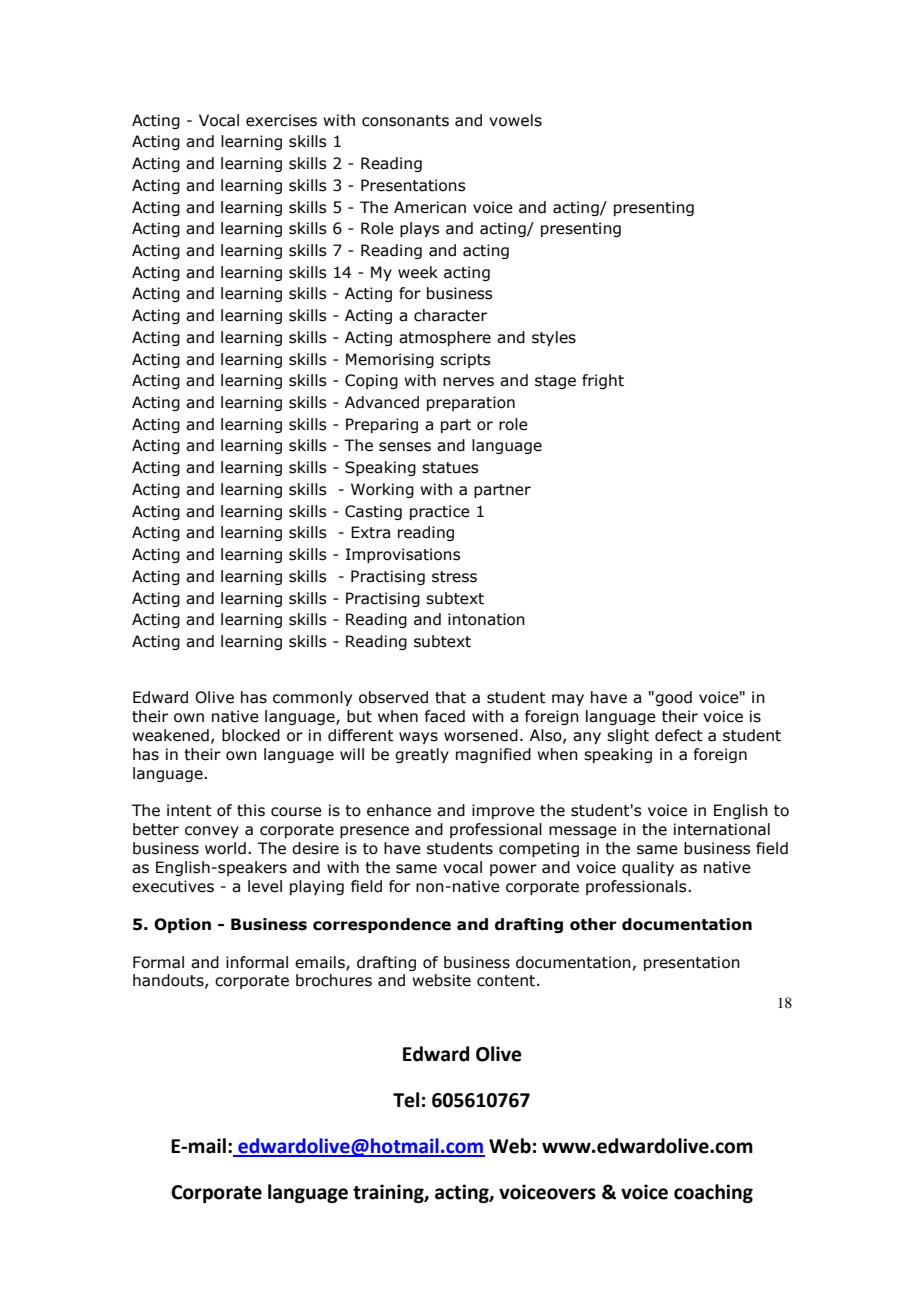 The image size is (924, 1308). I want to click on consonants, so click(405, 121).
